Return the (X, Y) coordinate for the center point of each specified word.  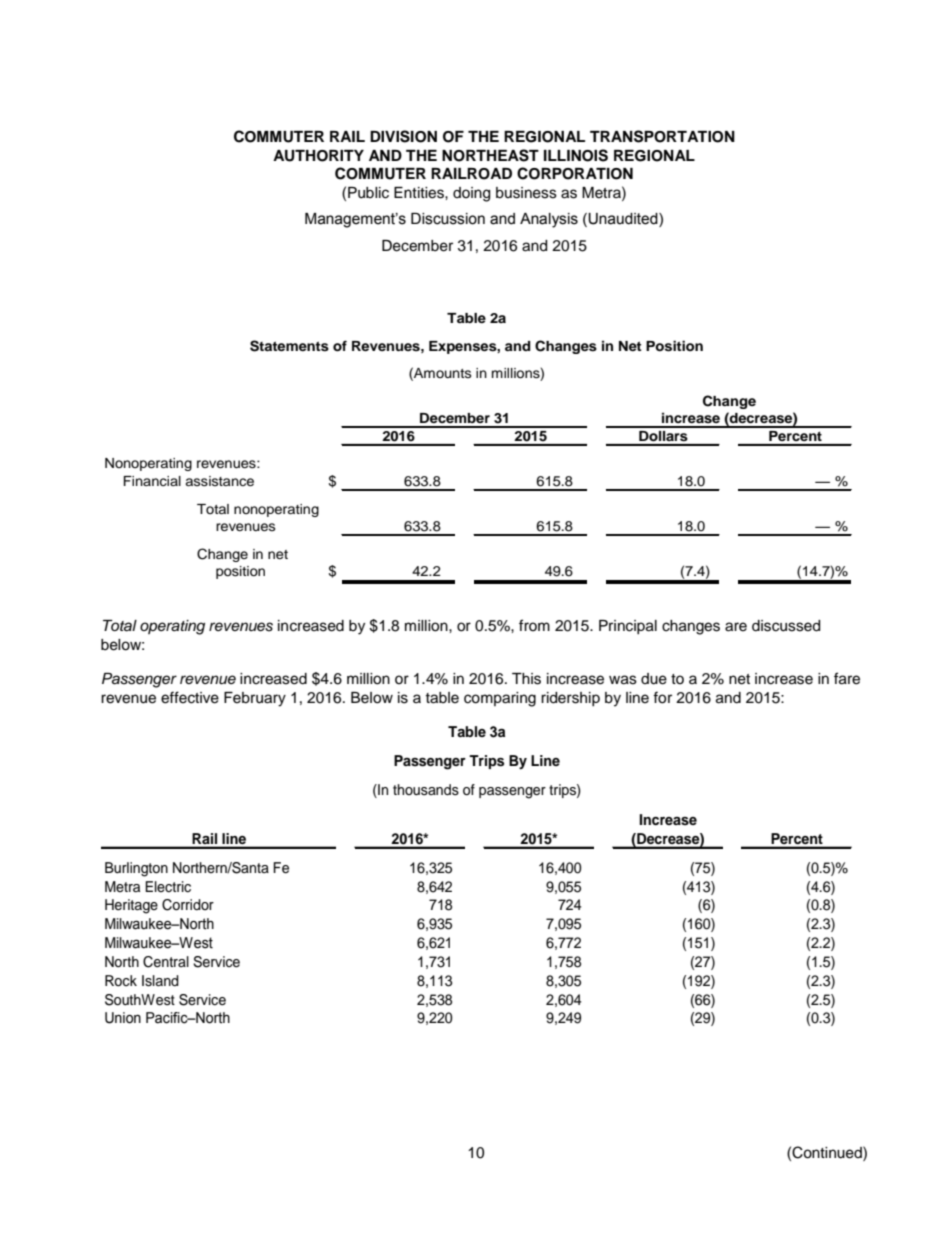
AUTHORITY (318, 156)
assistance (219, 481)
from (534, 625)
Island (160, 981)
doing (471, 194)
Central (166, 962)
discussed (786, 626)
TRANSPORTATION (662, 136)
